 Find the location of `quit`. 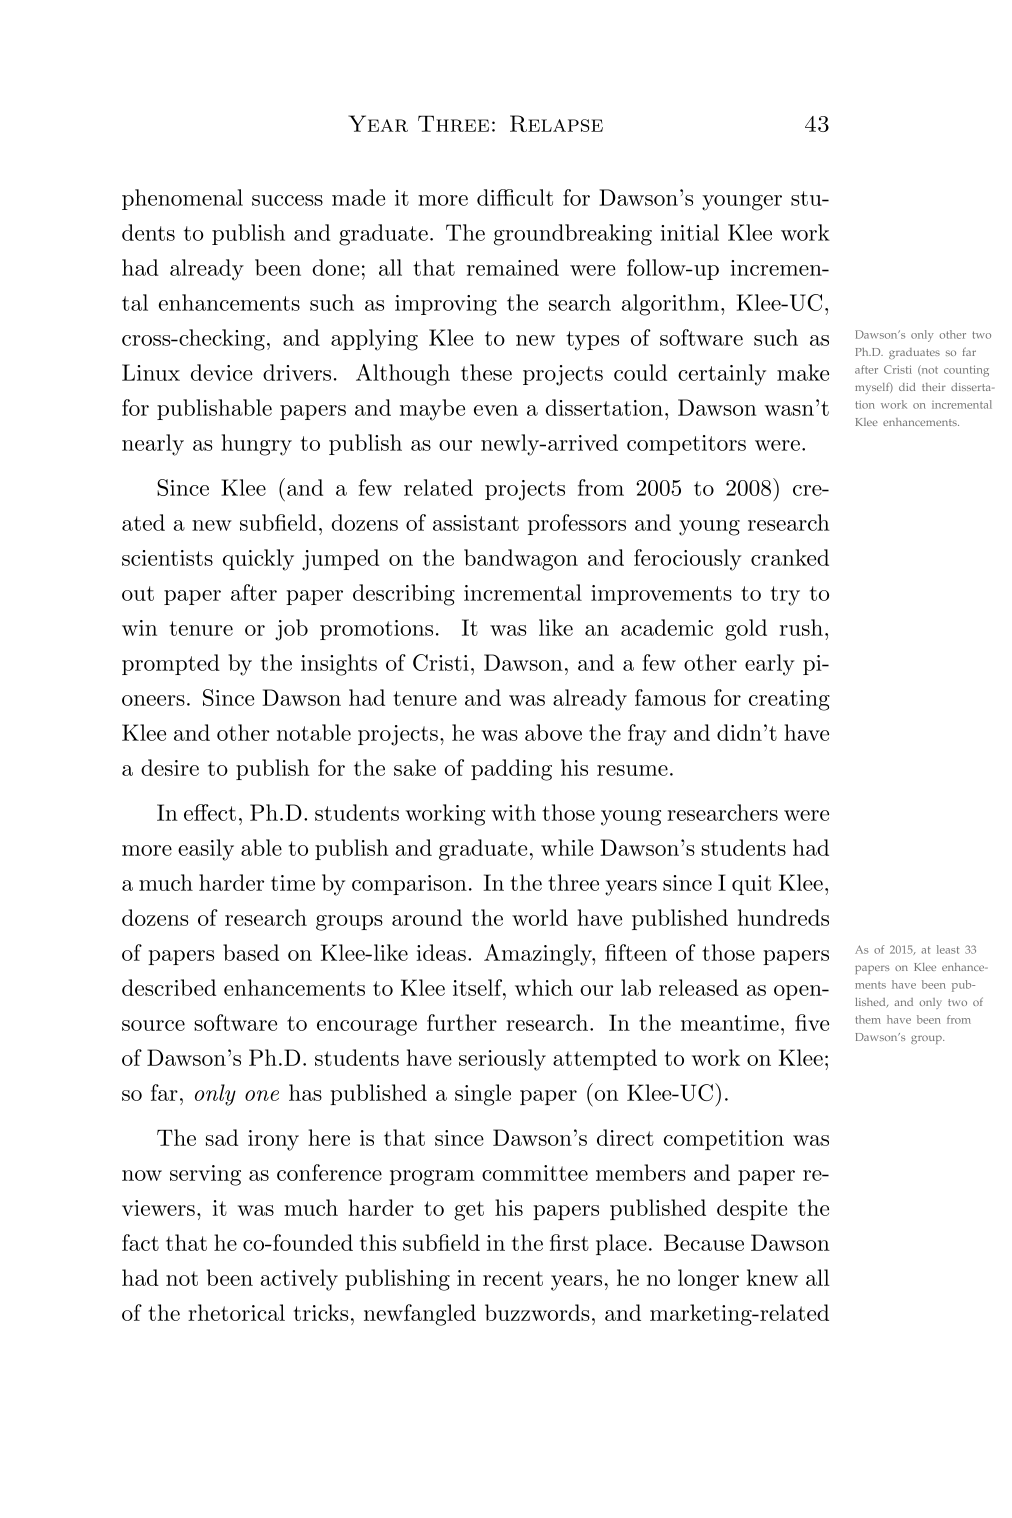

quit is located at coordinates (751, 885).
